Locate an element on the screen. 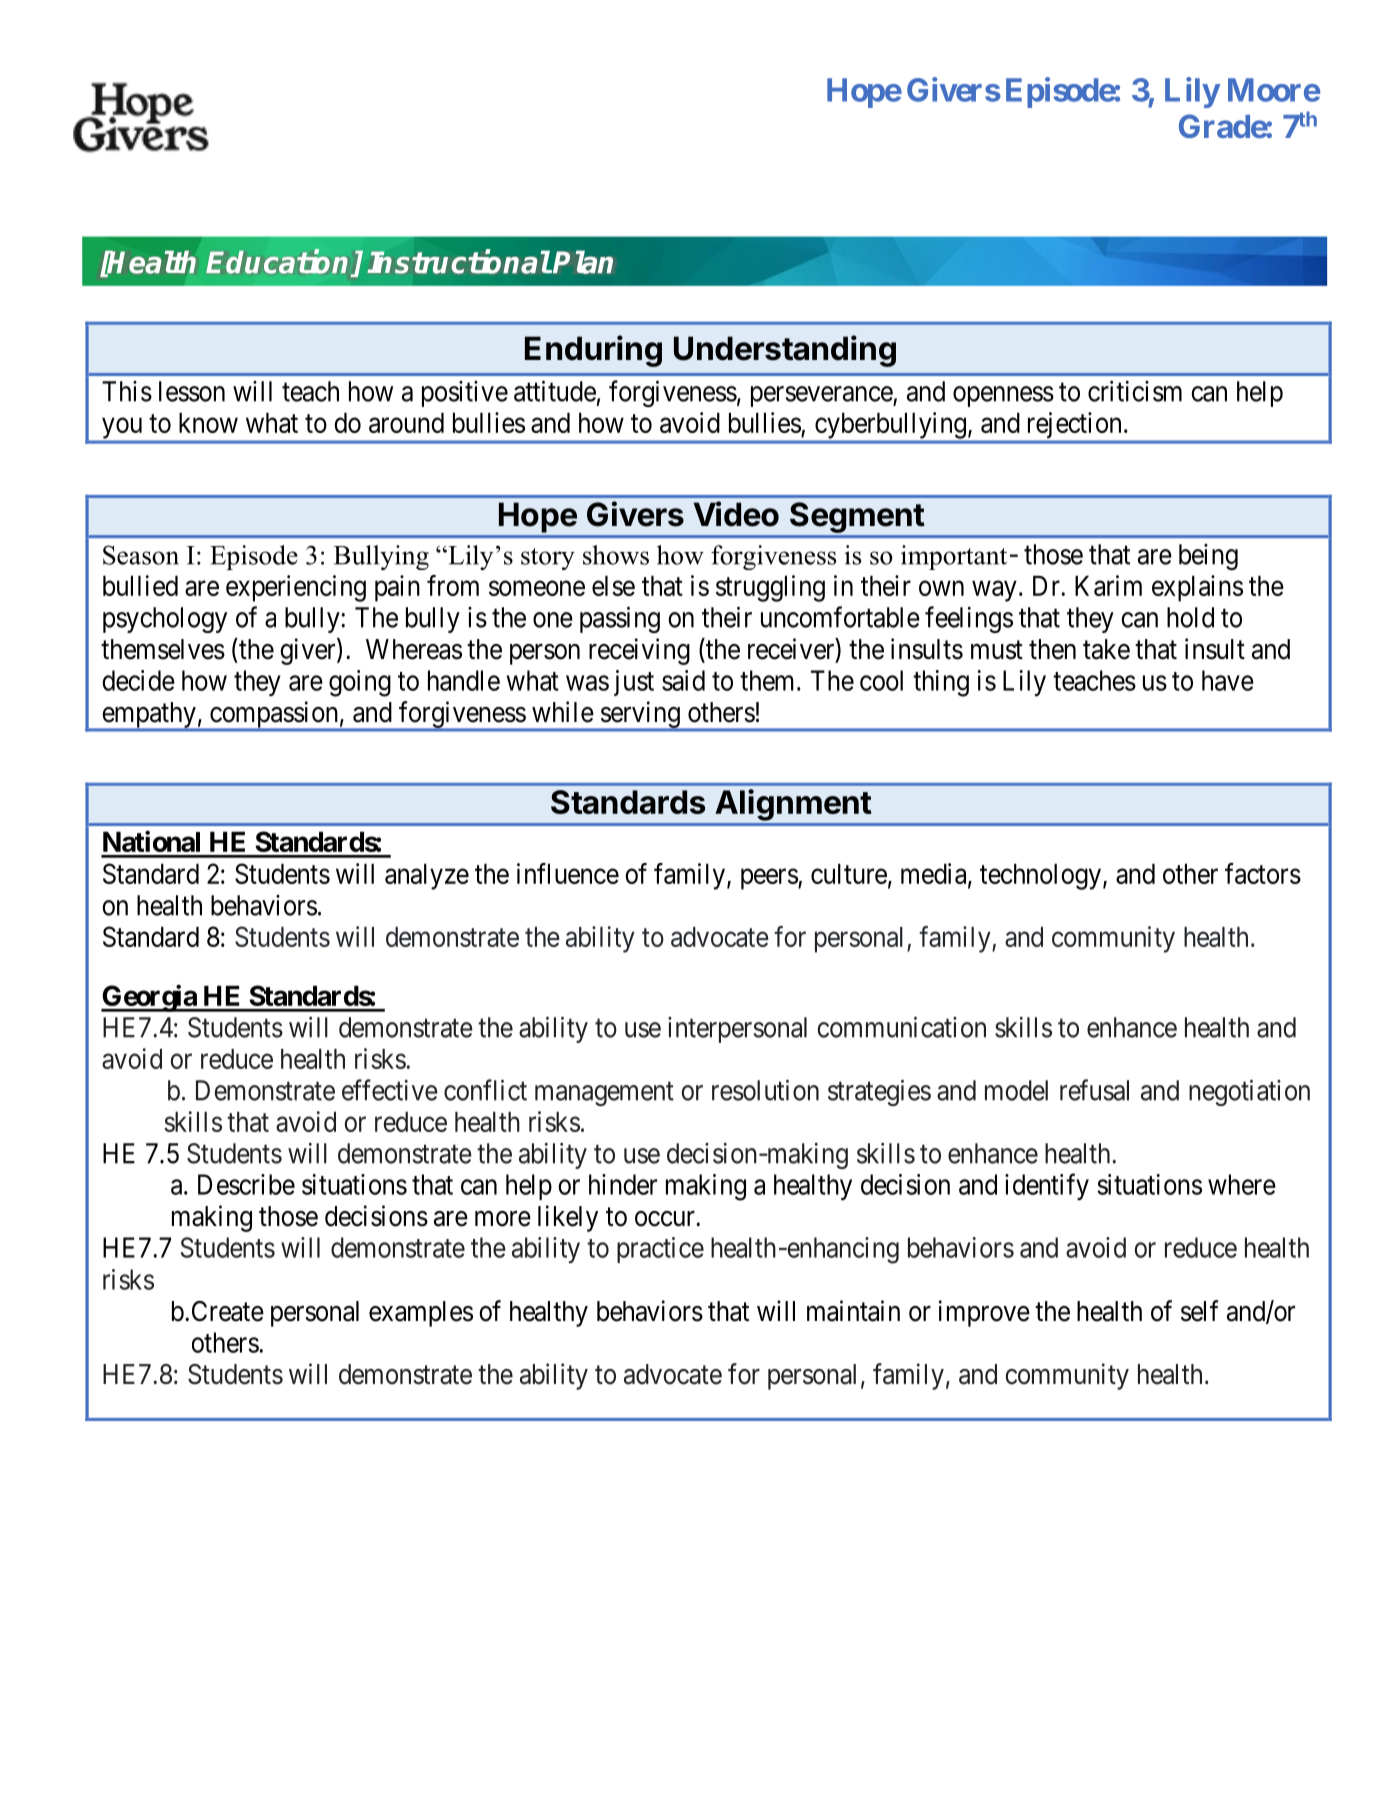  Video is located at coordinates (736, 514).
